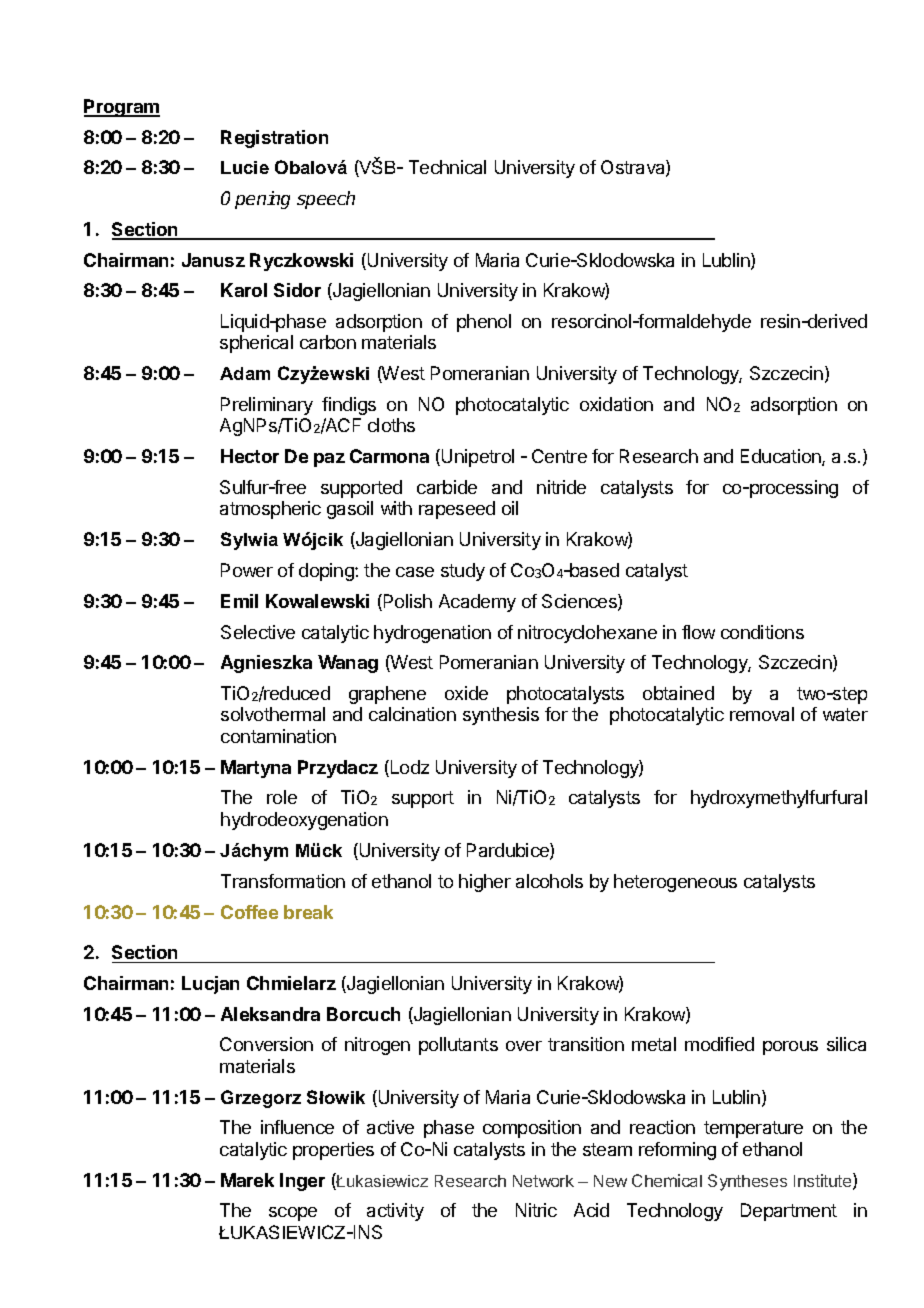 The image size is (924, 1308). Describe the element at coordinates (762, 632) in the screenshot. I see `conditions` at that location.
